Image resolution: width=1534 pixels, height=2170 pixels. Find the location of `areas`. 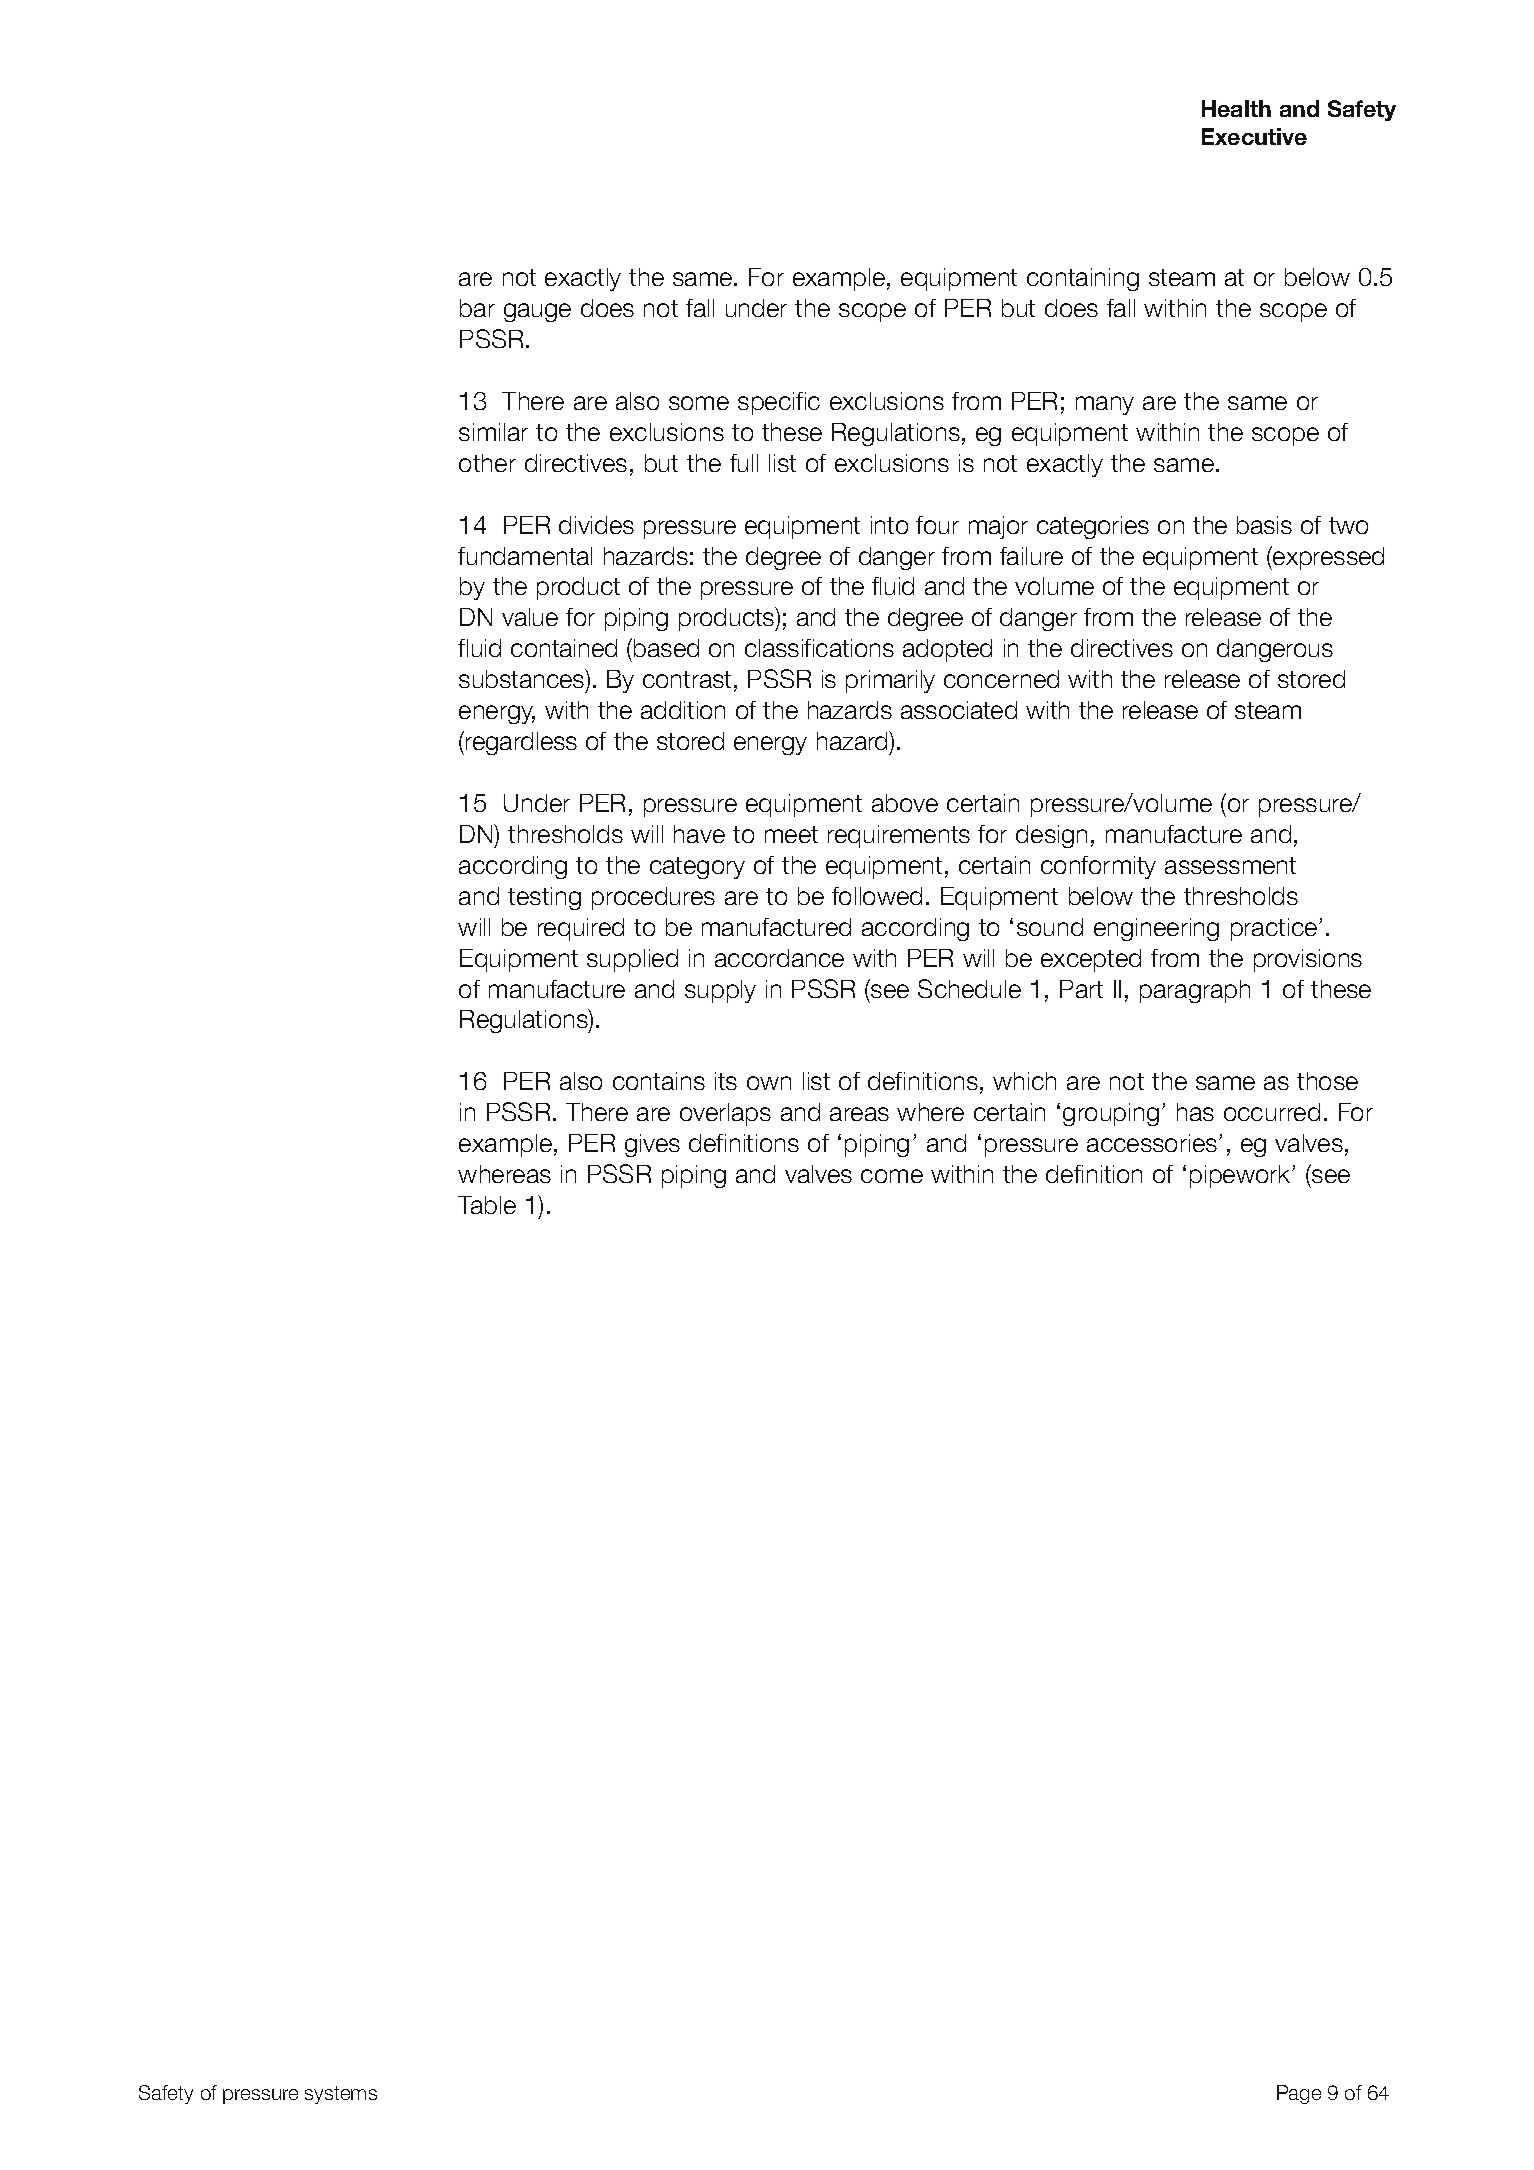

areas is located at coordinates (859, 1114).
